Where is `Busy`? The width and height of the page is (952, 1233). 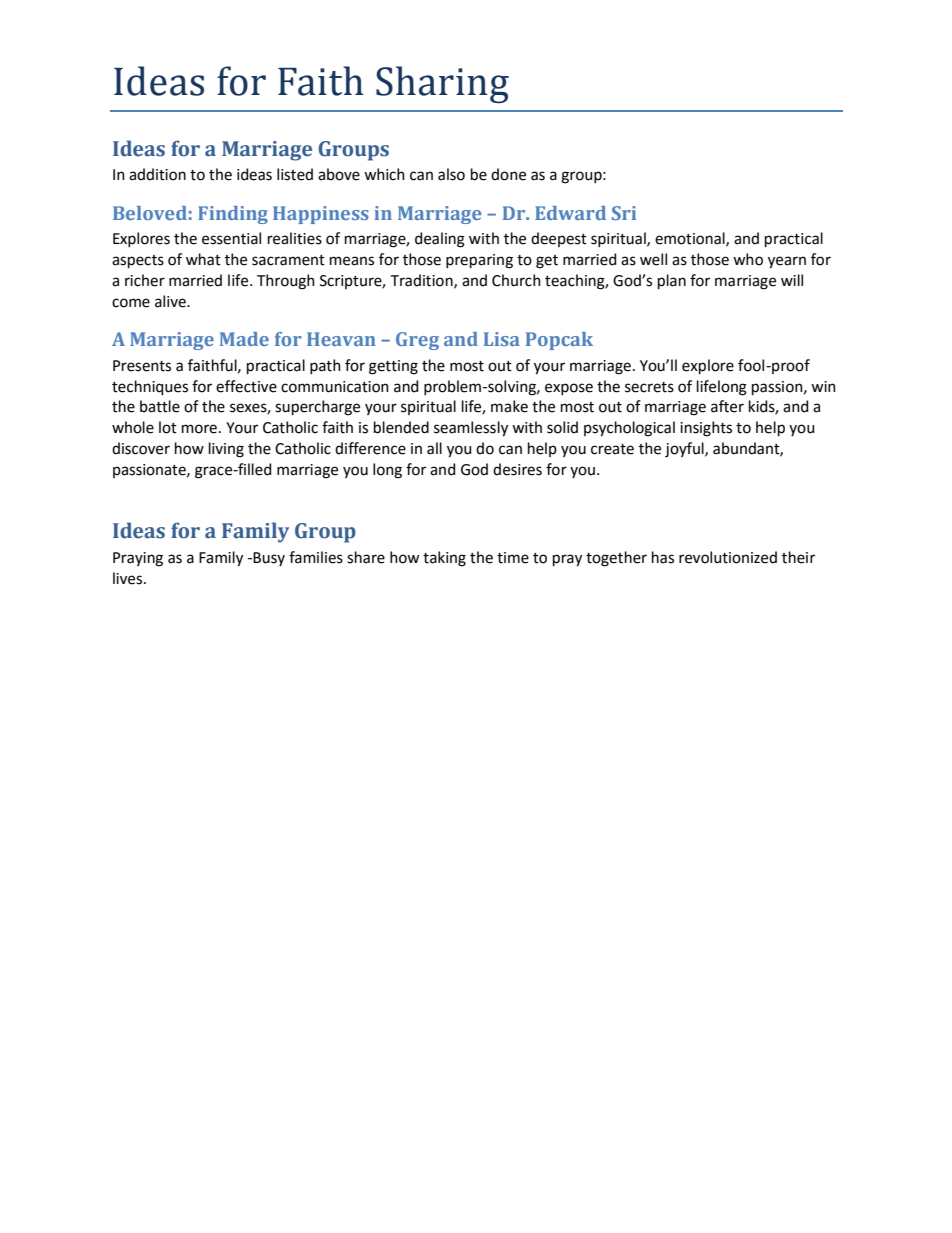 Busy is located at coordinates (268, 559).
